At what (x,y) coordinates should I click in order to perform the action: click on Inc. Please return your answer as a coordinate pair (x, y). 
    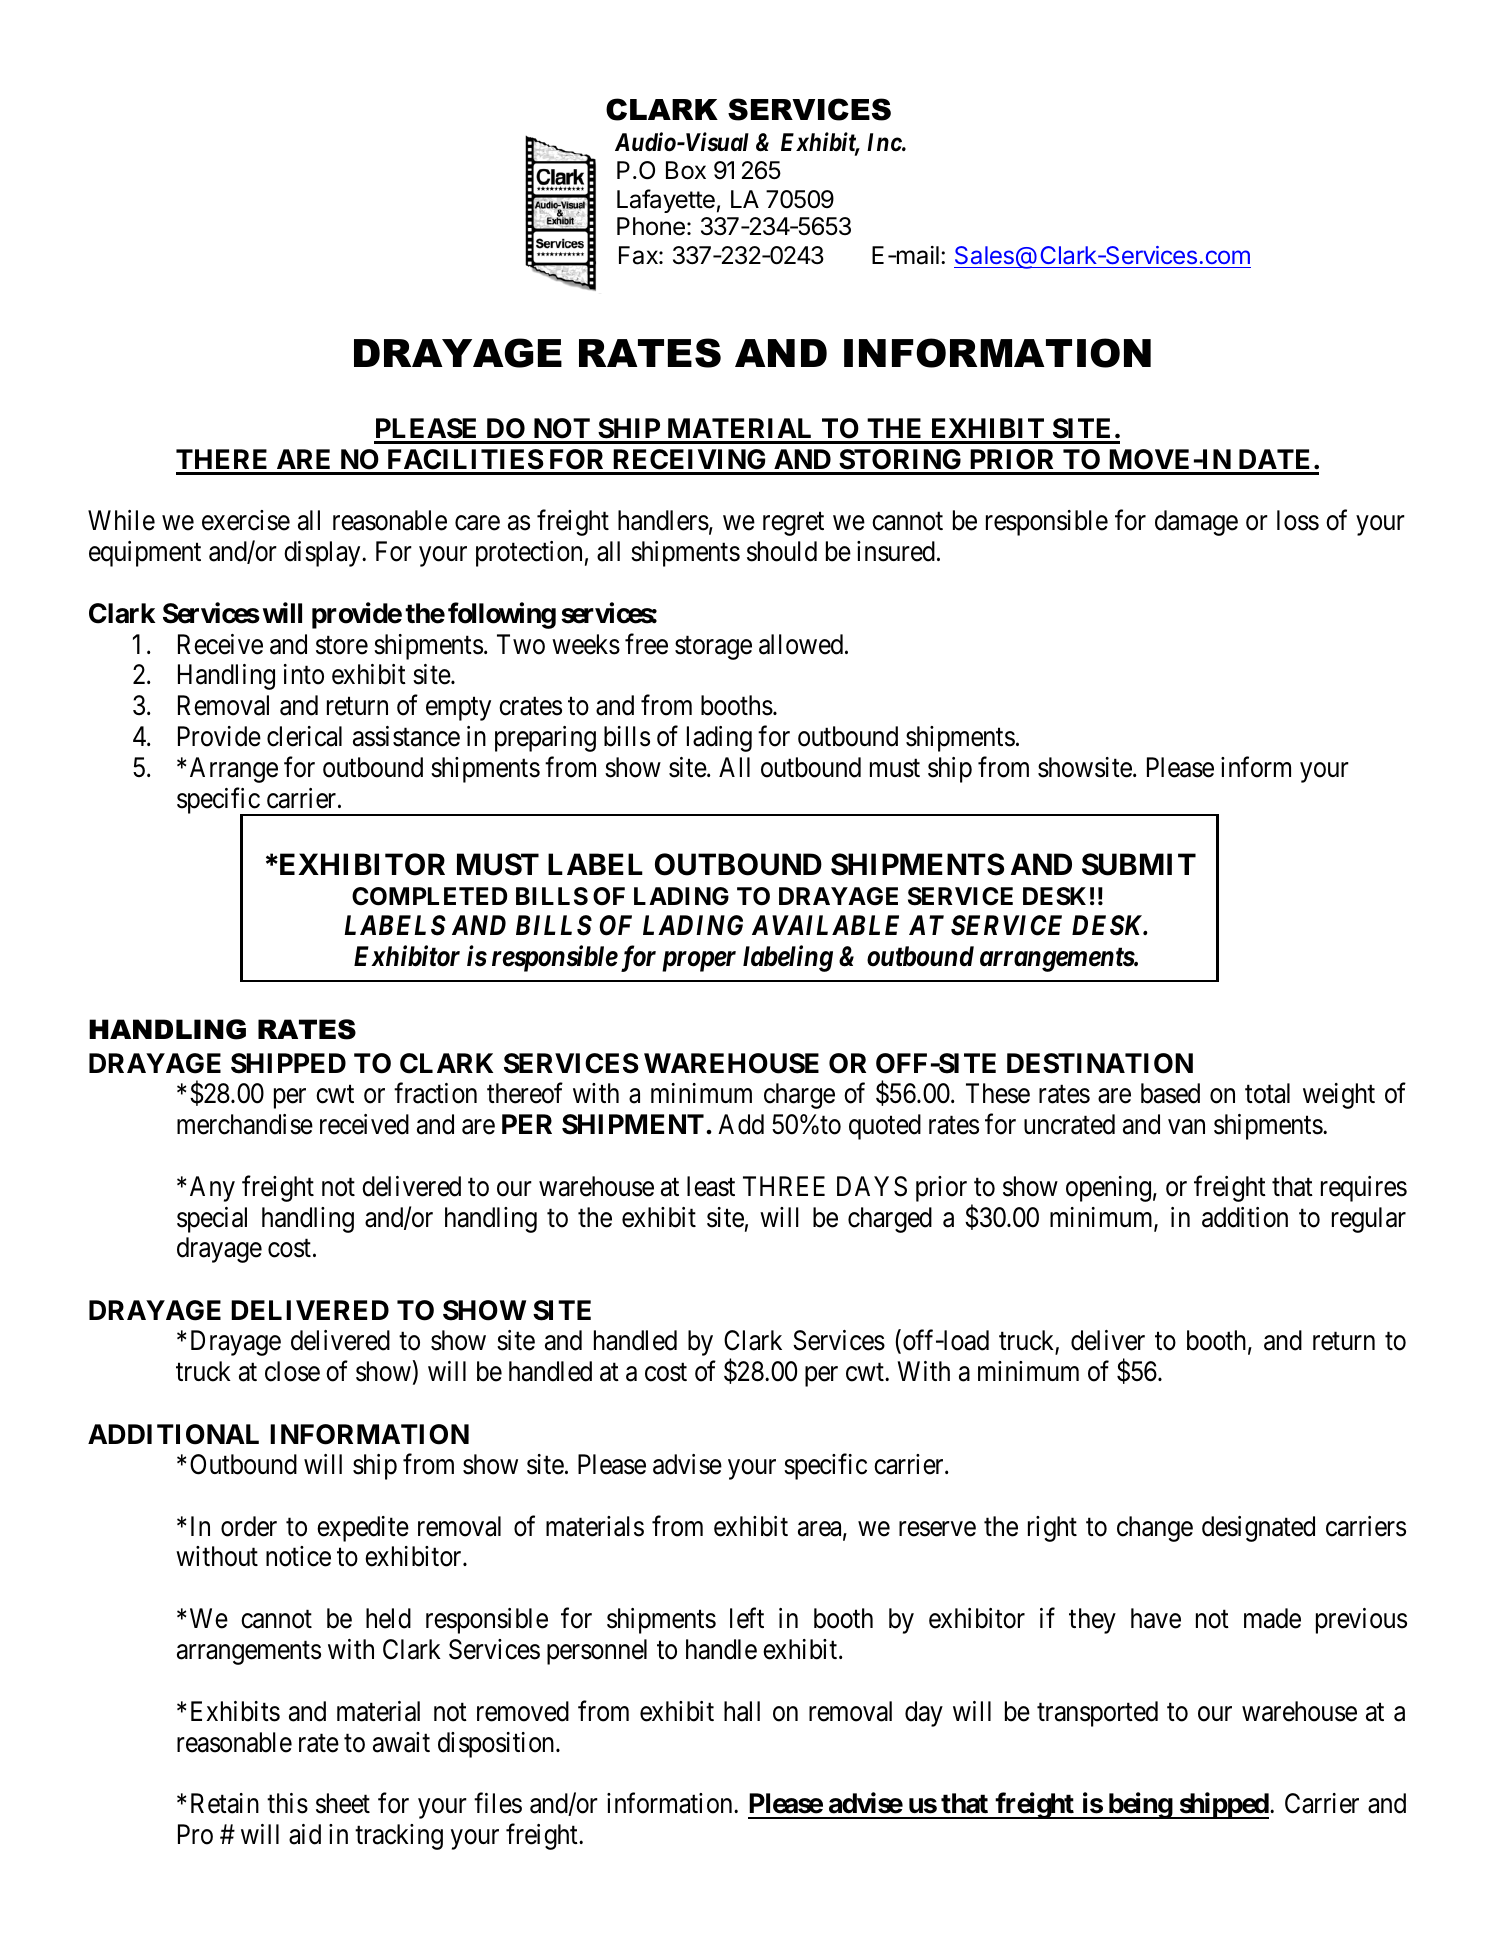
    Looking at the image, I should click on (884, 142).
